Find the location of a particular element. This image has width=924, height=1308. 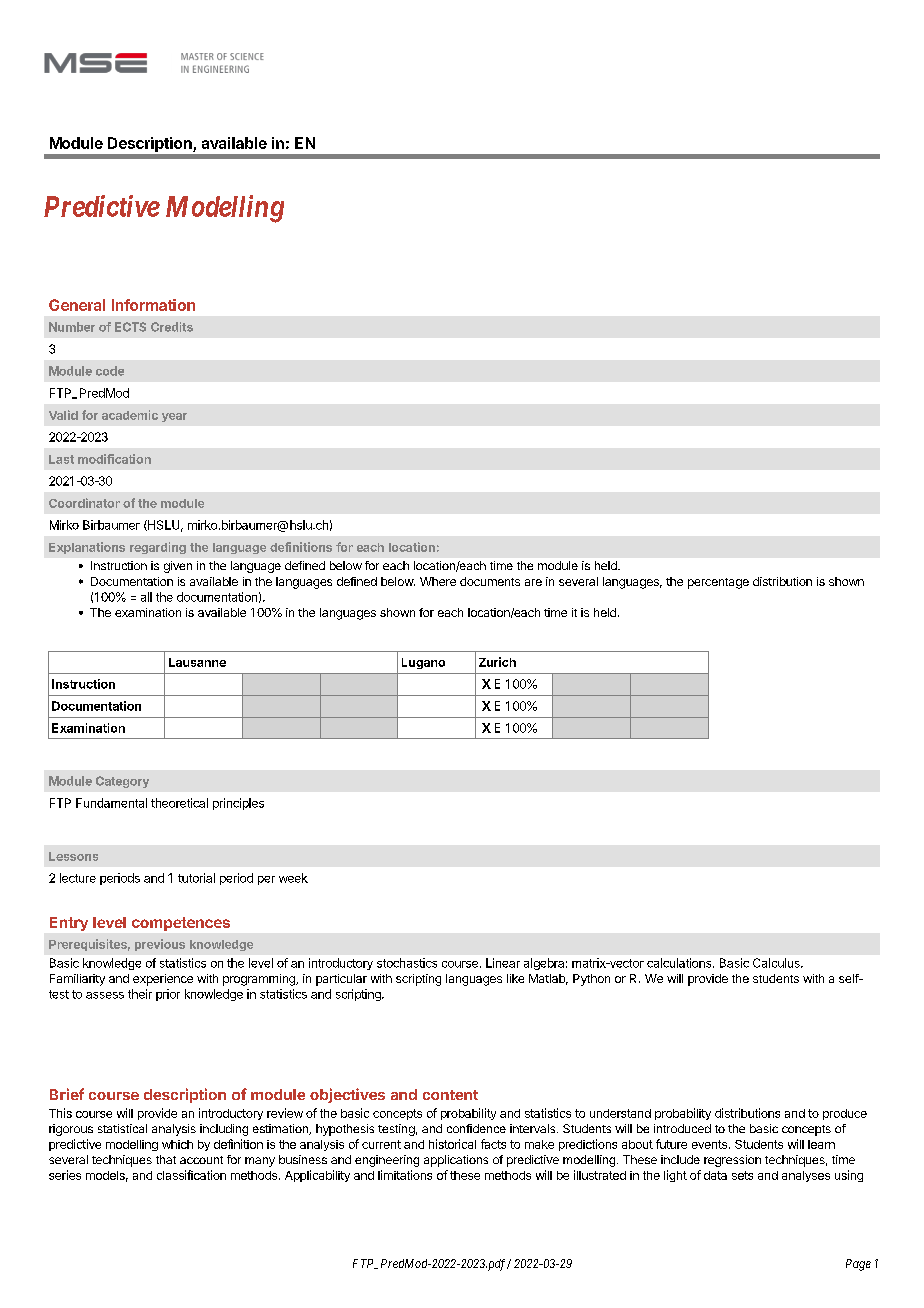

classification is located at coordinates (191, 1175).
